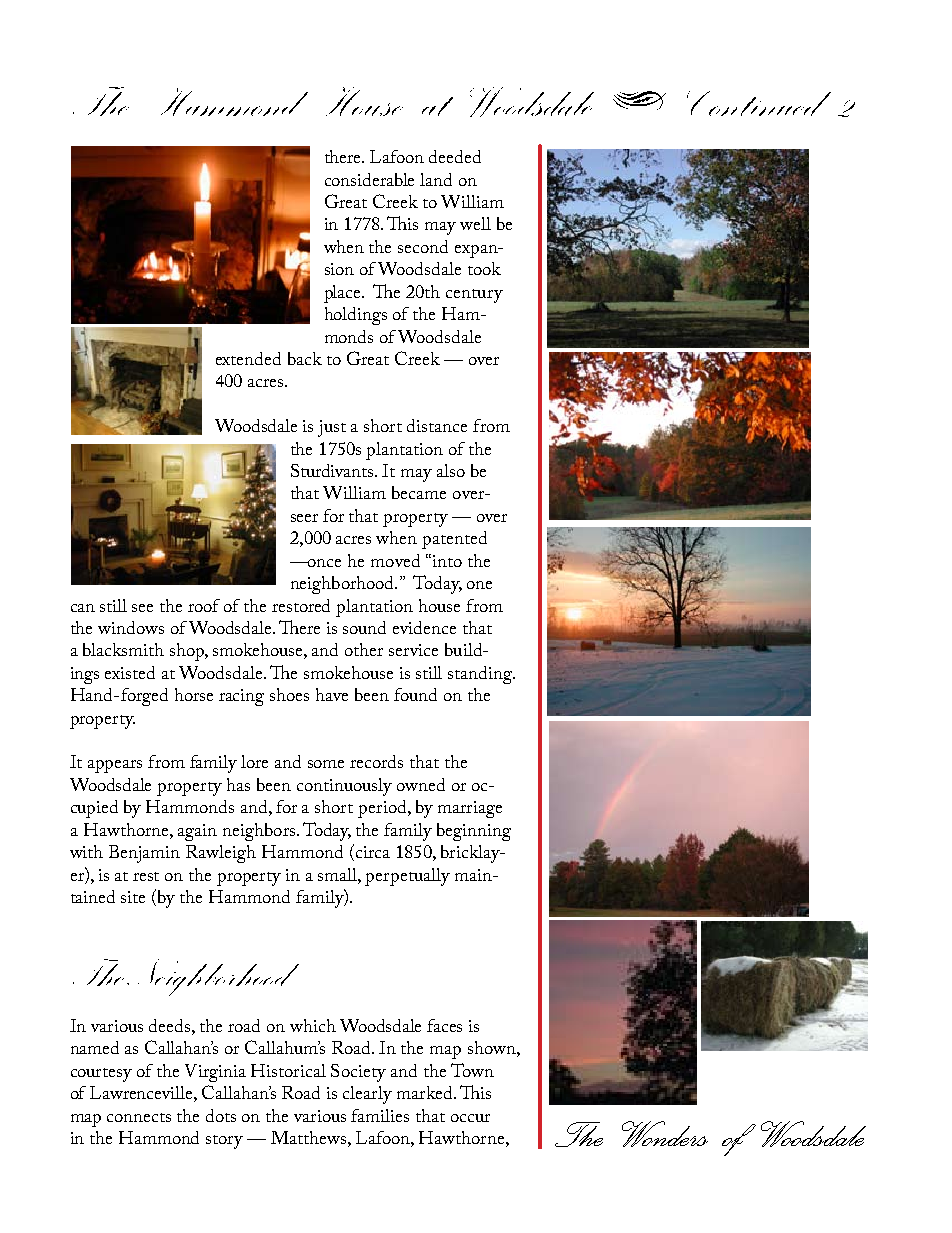 The image size is (952, 1233). Describe the element at coordinates (475, 223) in the image. I see `well` at that location.
